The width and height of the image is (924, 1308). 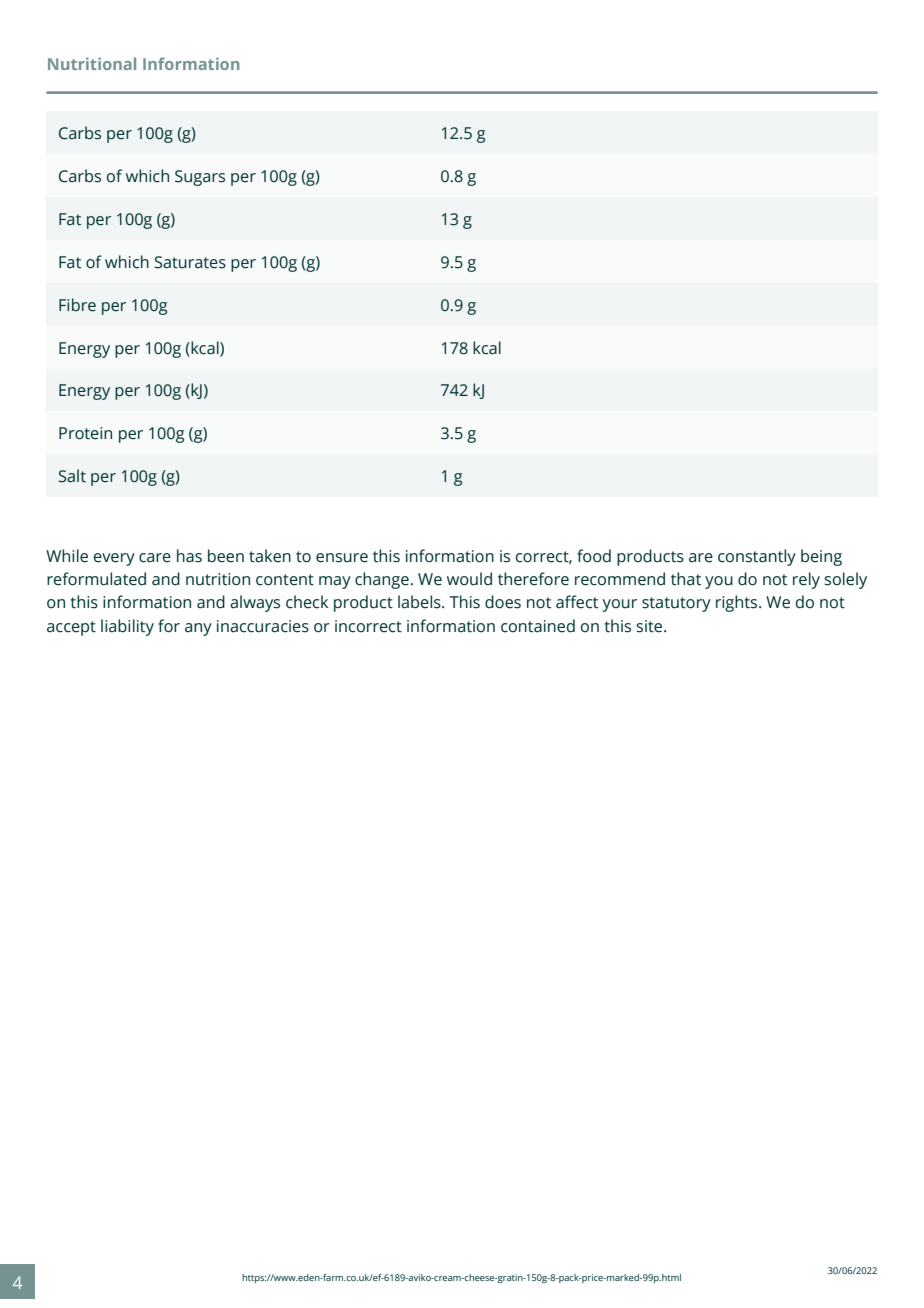 What do you see at coordinates (200, 178) in the image?
I see `Sugars` at bounding box center [200, 178].
